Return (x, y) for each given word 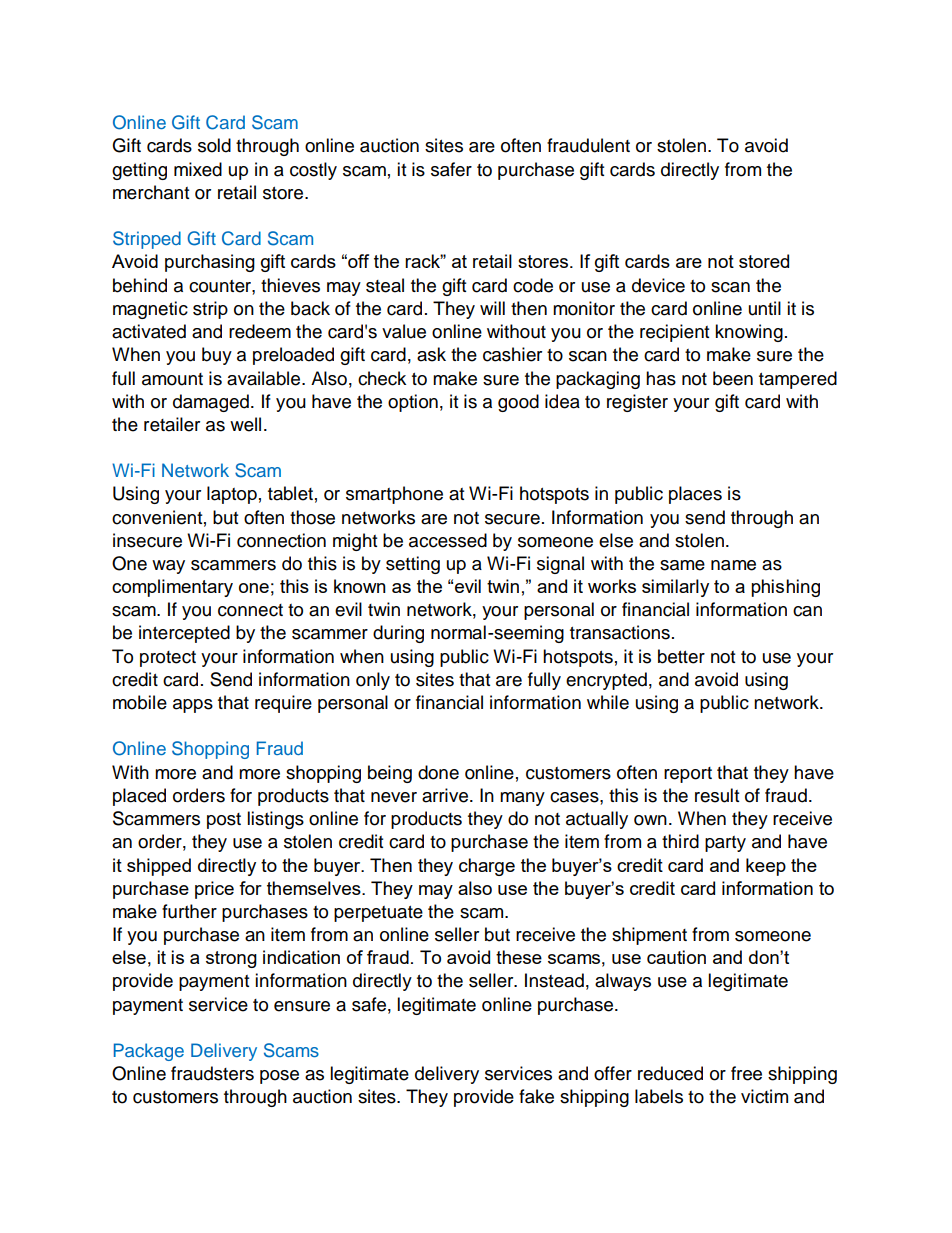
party (725, 844)
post (224, 821)
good (518, 403)
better (681, 656)
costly (313, 171)
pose (279, 1077)
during (398, 634)
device (658, 285)
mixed (198, 169)
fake (536, 1096)
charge (487, 867)
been (733, 378)
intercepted (184, 634)
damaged (211, 403)
